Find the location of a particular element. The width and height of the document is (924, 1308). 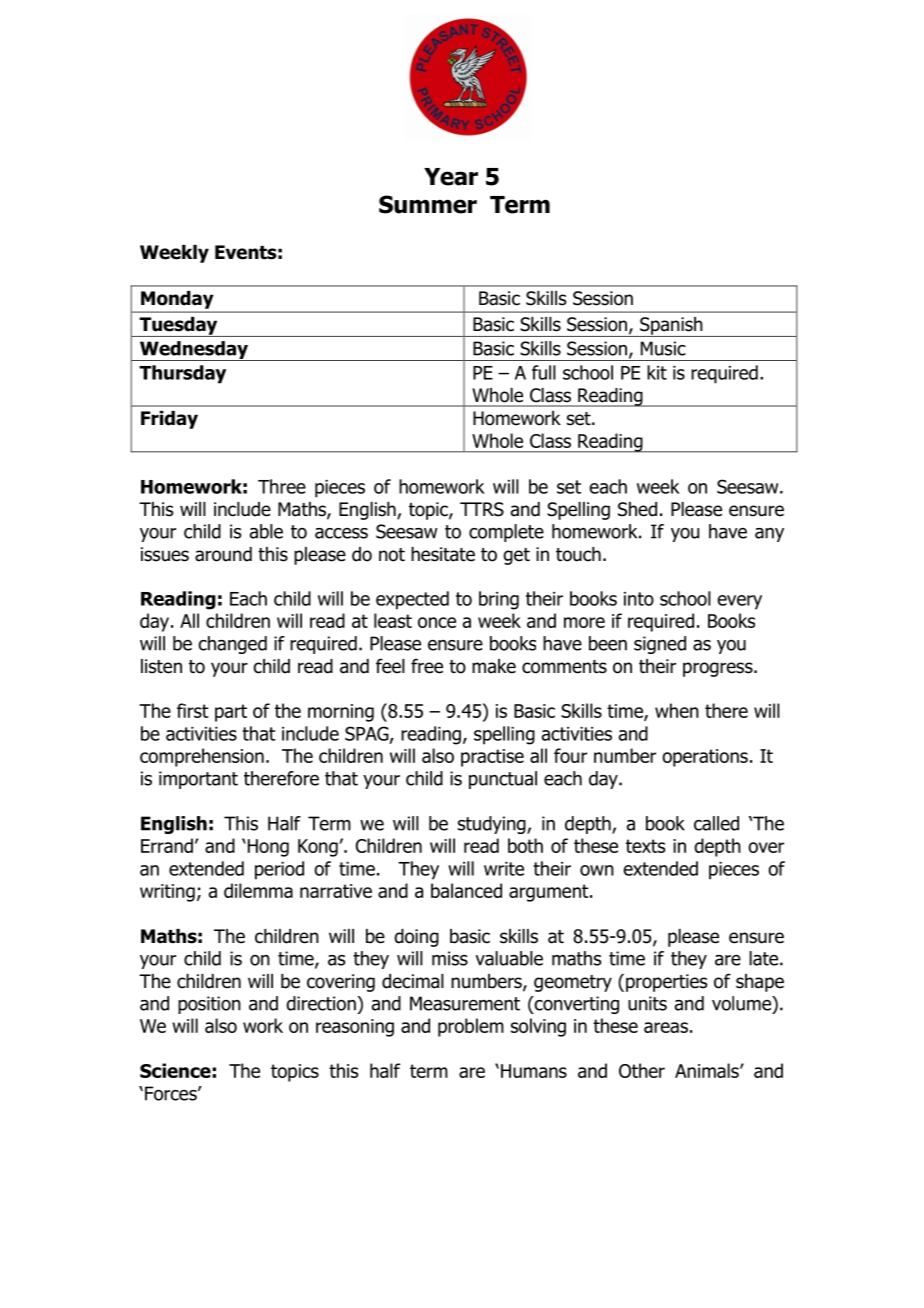

problem is located at coordinates (471, 1027).
